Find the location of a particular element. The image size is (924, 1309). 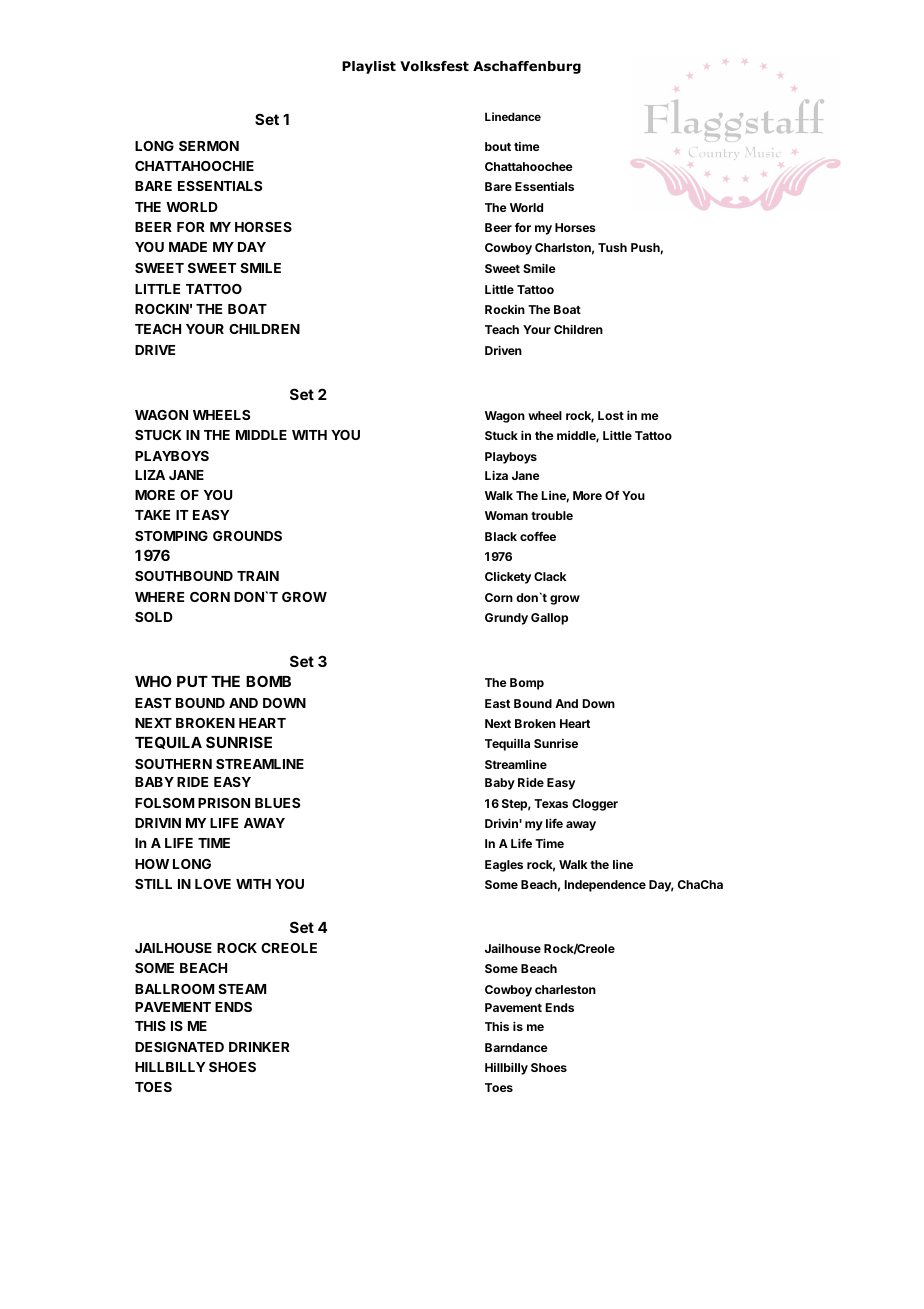

Tequilla is located at coordinates (507, 745).
